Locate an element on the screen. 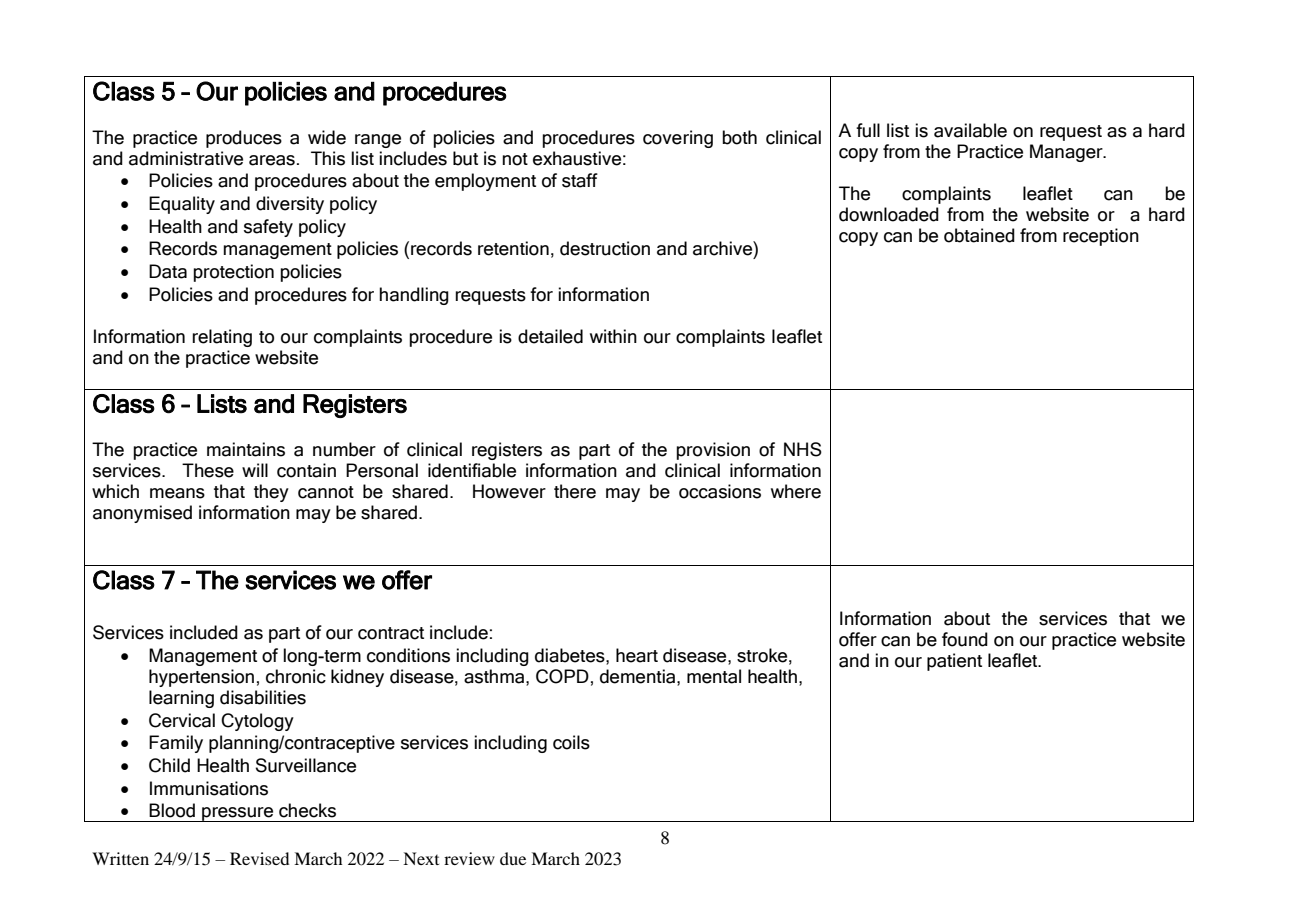 This screenshot has height=924, width=1308. pressure is located at coordinates (238, 814).
